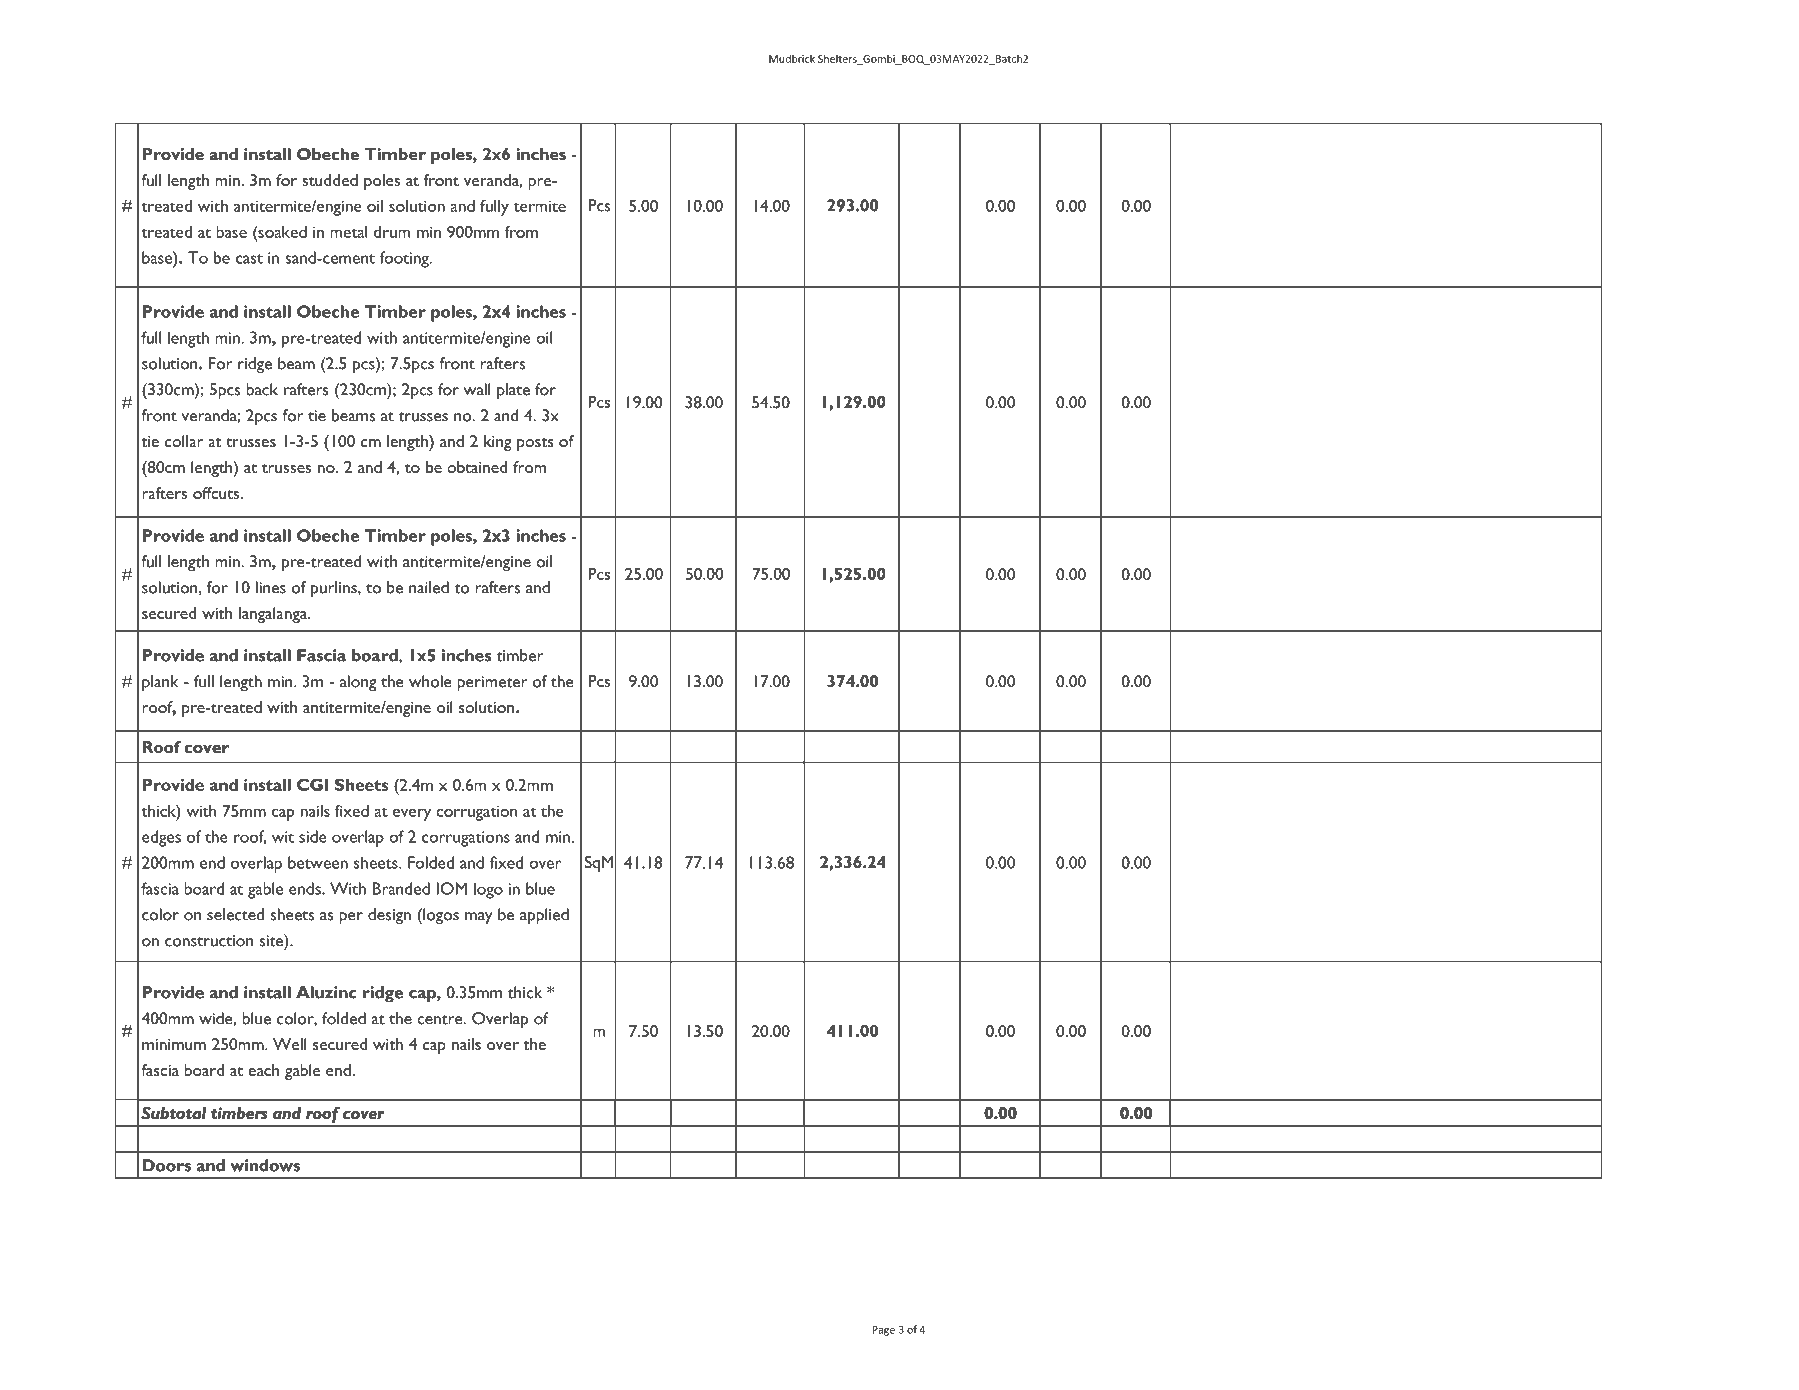 The height and width of the screenshot is (1390, 1799). I want to click on cast, so click(249, 259).
